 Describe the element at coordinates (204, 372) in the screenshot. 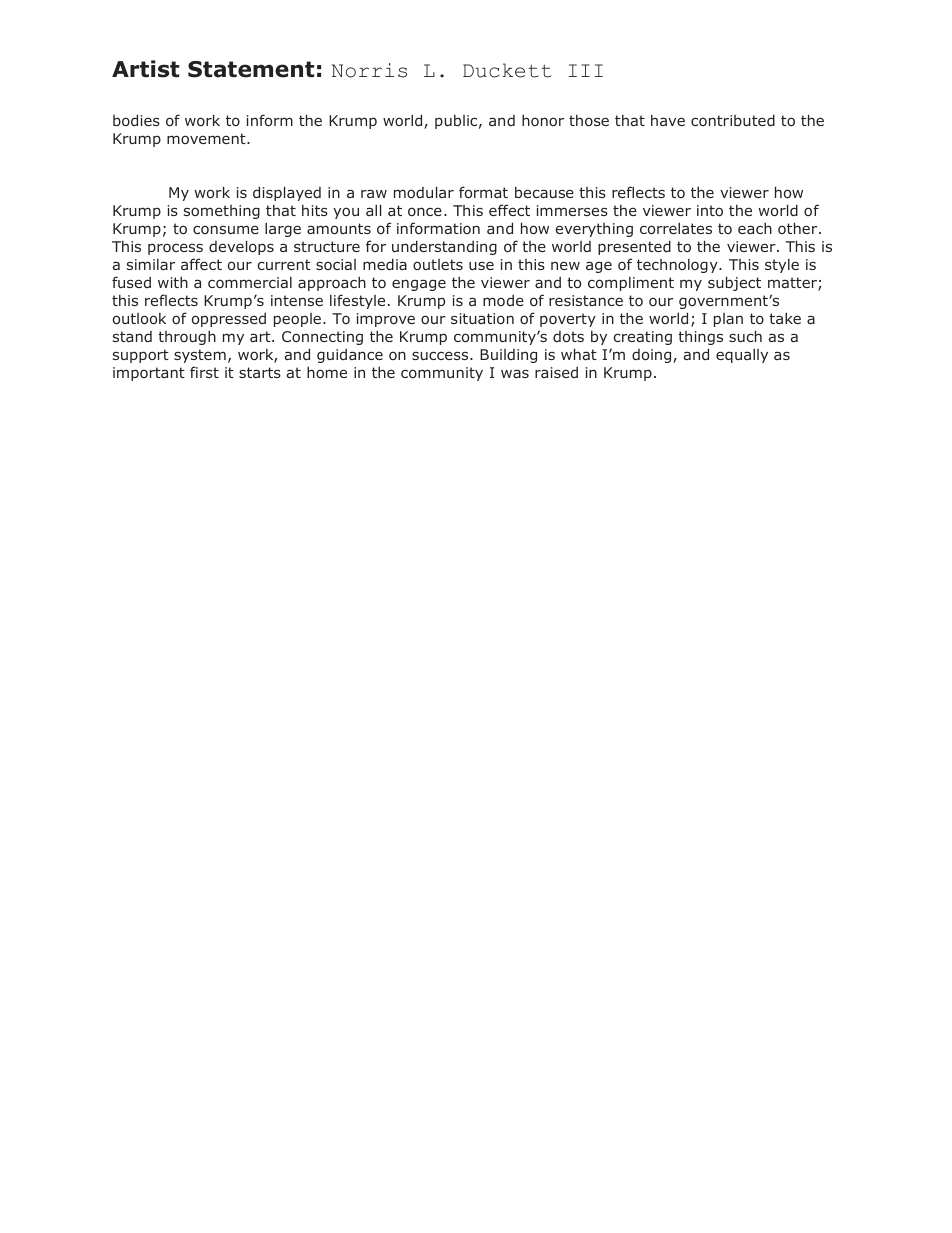

I see `first` at that location.
